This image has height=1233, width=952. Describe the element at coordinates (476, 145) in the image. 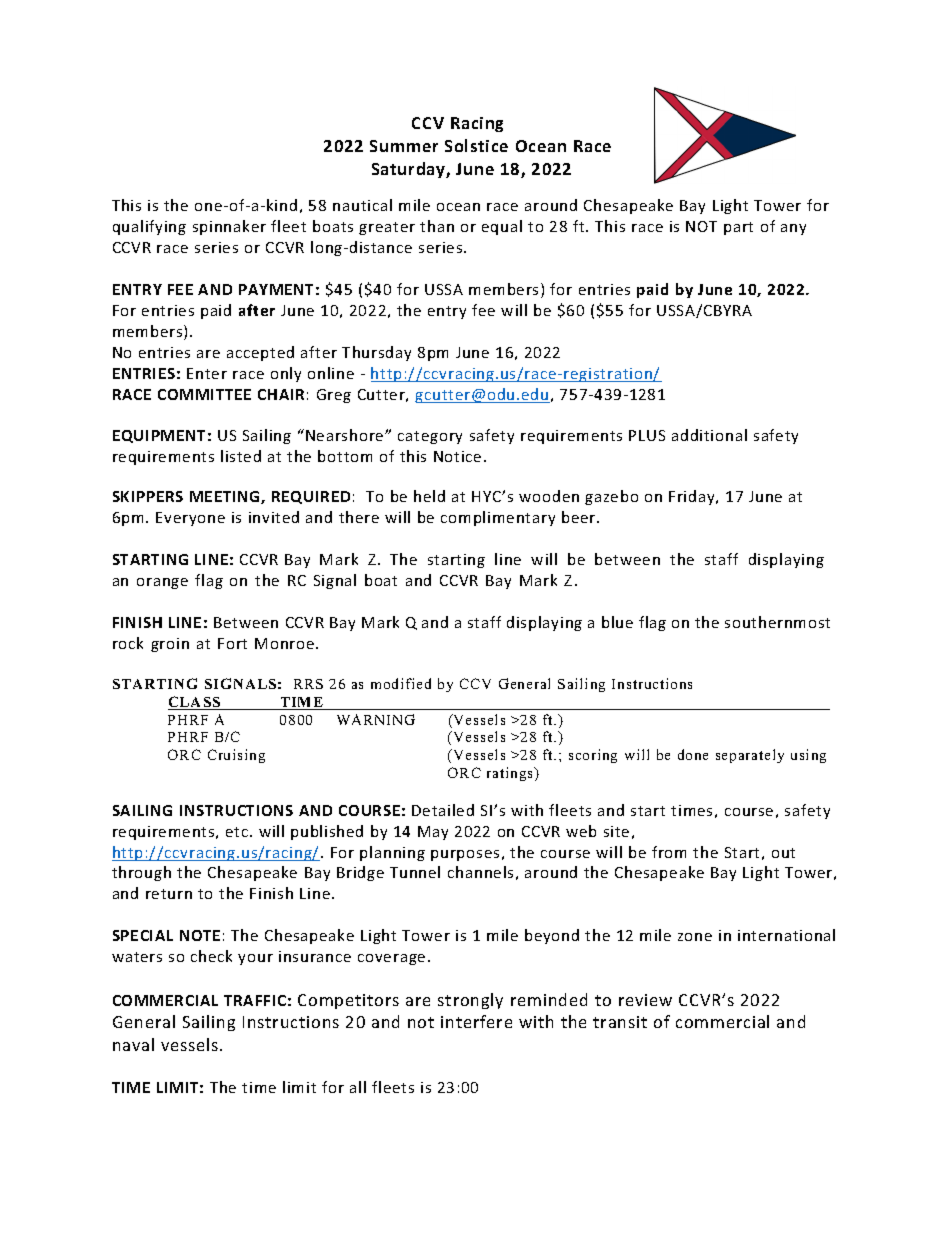

I see `Solstice` at that location.
